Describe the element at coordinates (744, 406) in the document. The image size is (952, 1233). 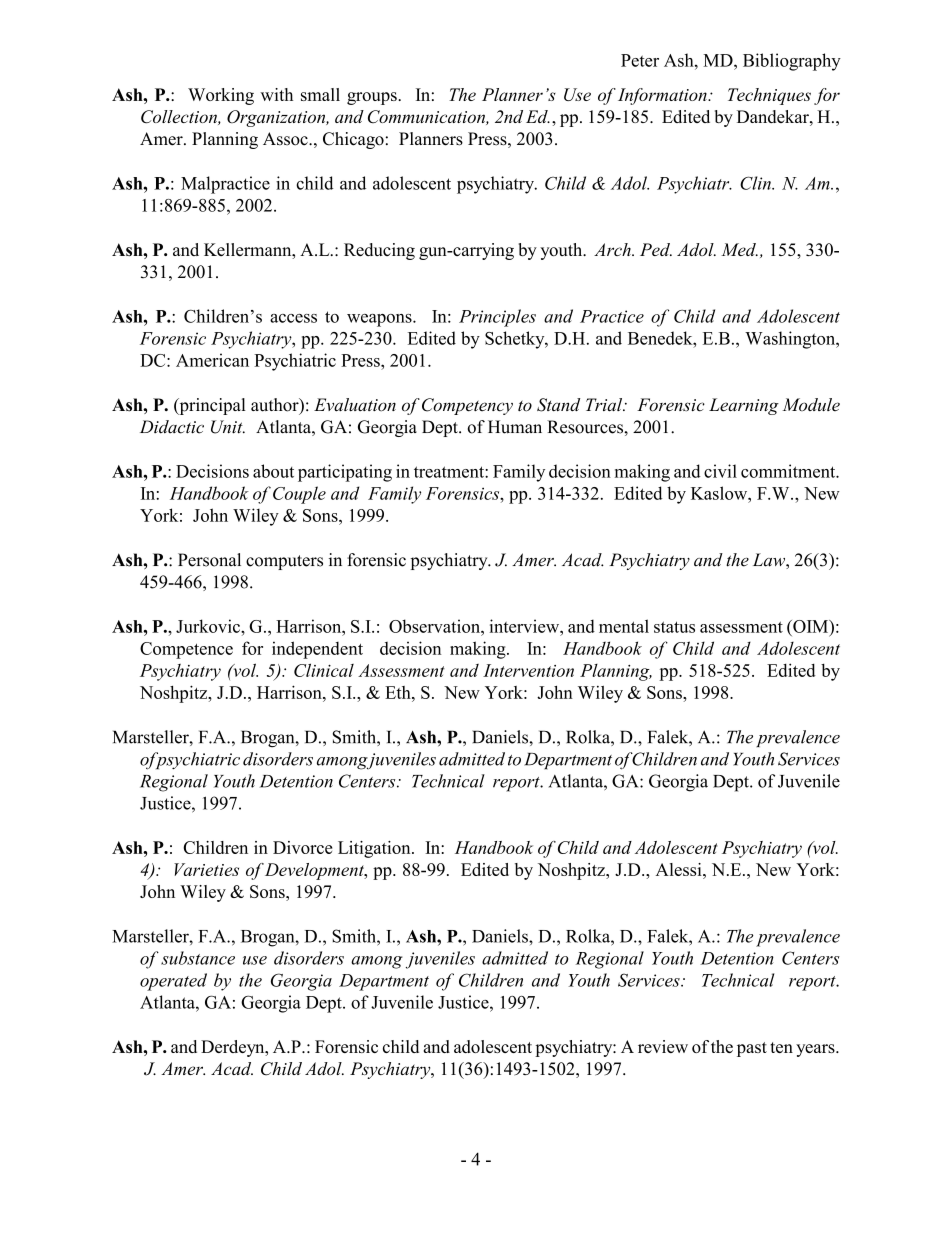
I see `Learning` at that location.
